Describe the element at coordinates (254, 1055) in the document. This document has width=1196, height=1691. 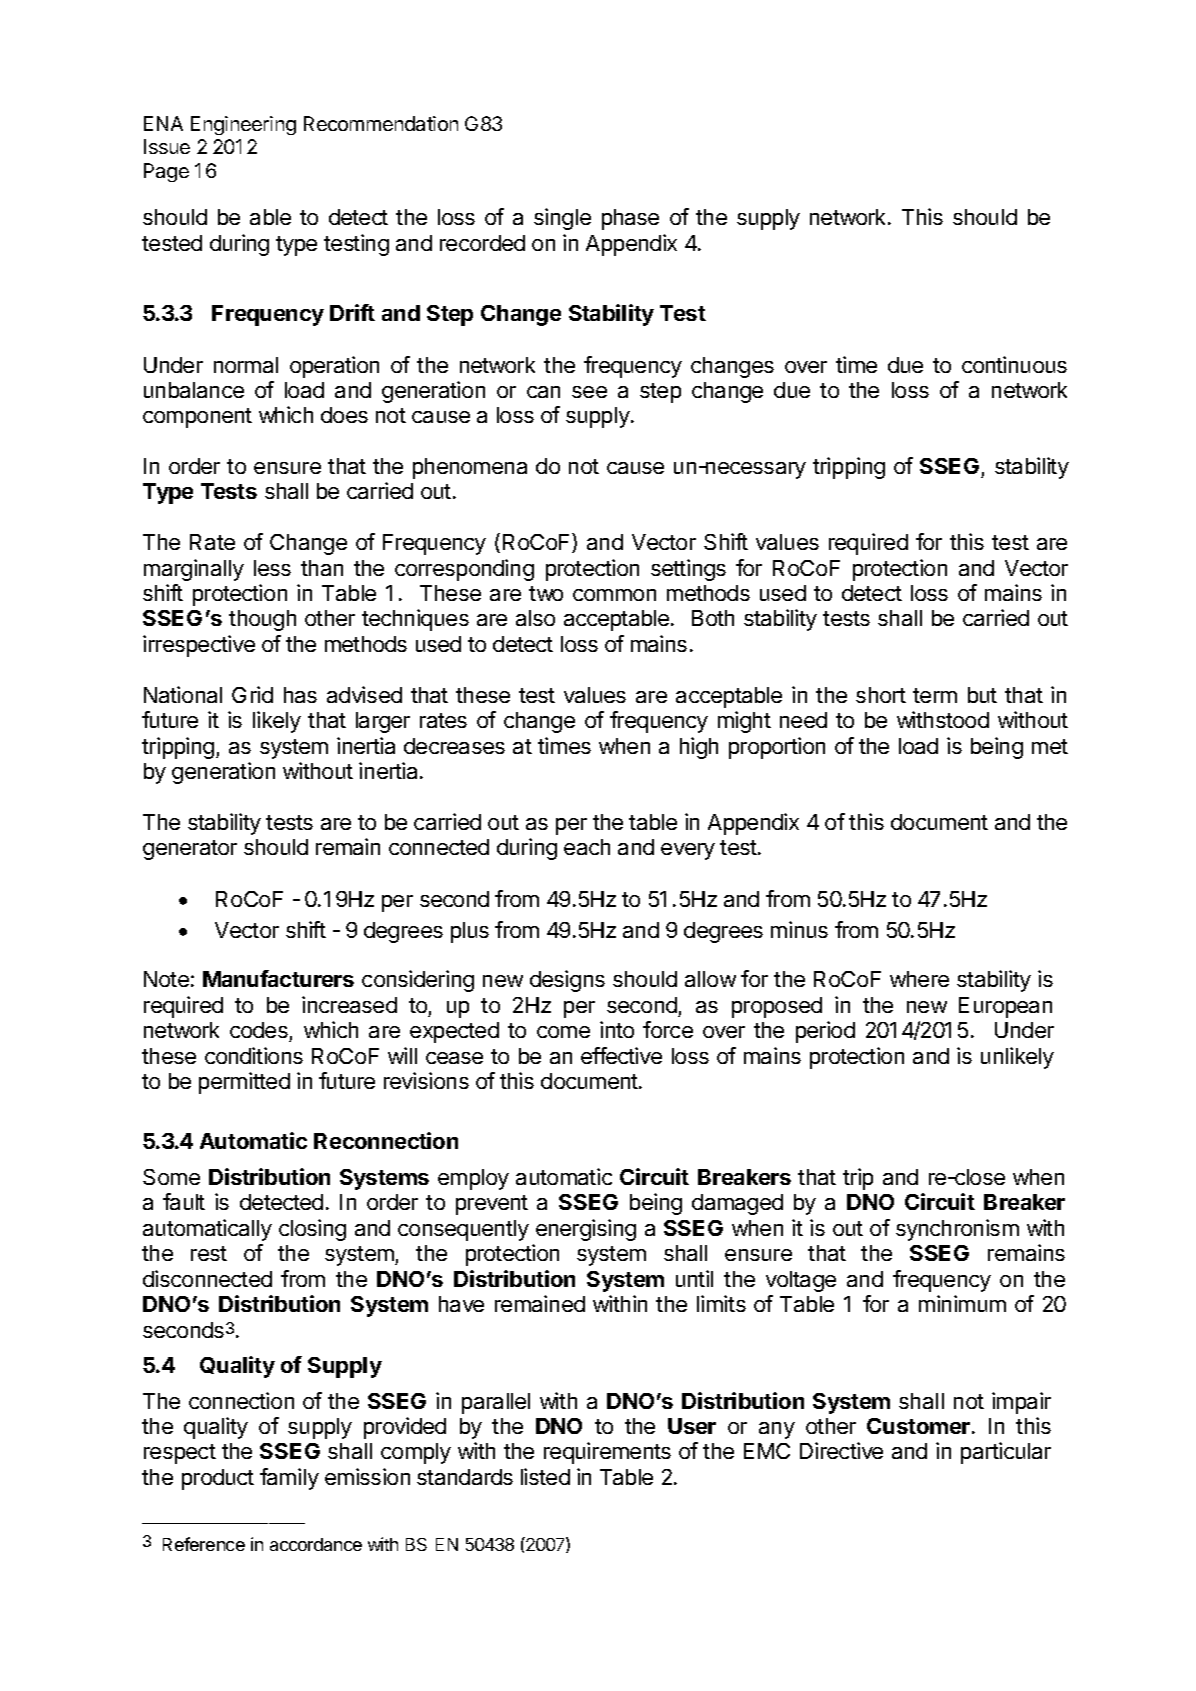
I see `conditions` at that location.
